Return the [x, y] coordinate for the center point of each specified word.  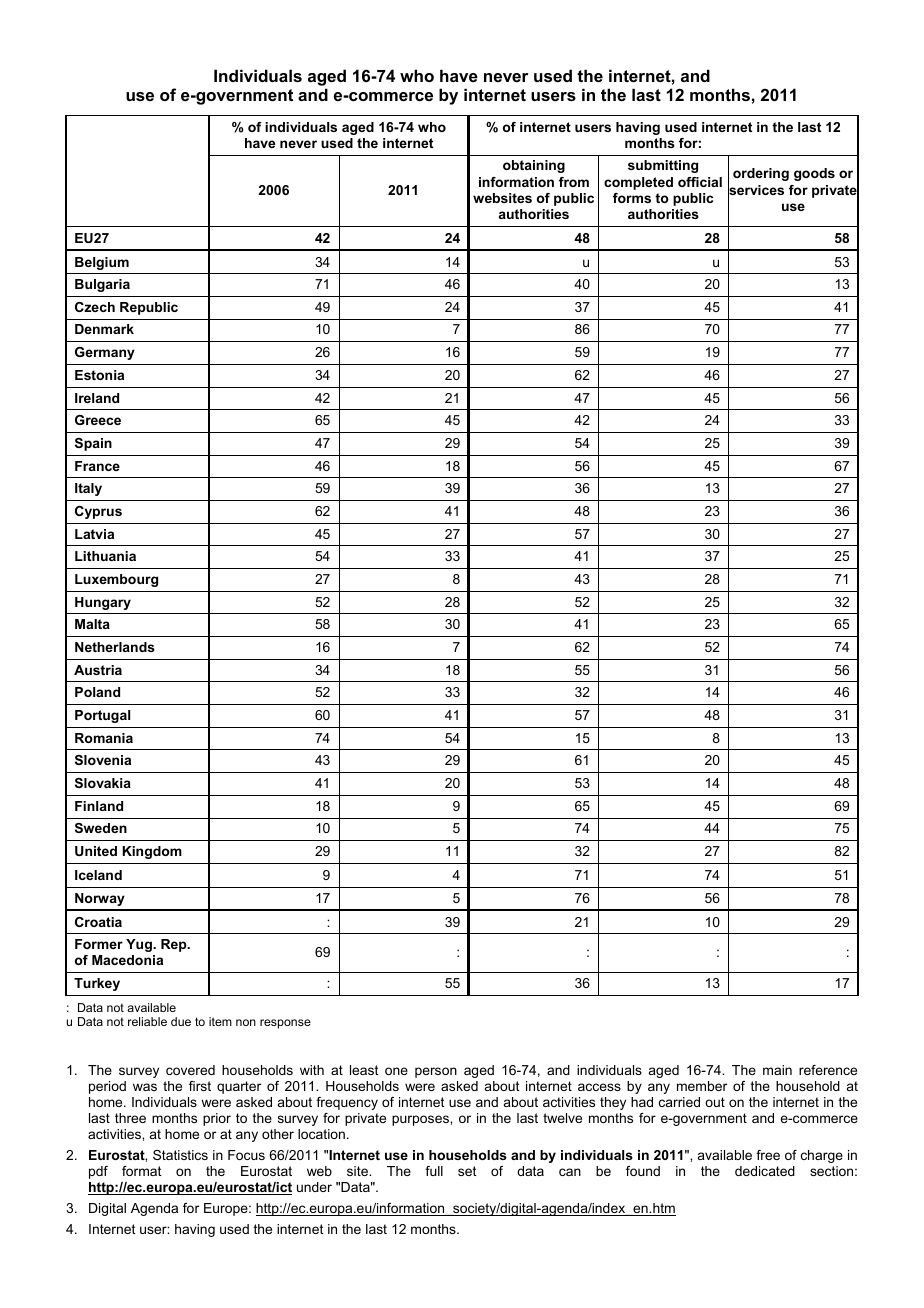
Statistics [180, 1155]
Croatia [98, 922]
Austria [98, 670]
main [777, 1070]
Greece [98, 420]
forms [632, 198]
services [756, 190]
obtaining [534, 166]
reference [828, 1070]
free [768, 1155]
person [436, 1072]
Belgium [102, 263]
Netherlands [115, 647]
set [467, 1171]
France [97, 466]
